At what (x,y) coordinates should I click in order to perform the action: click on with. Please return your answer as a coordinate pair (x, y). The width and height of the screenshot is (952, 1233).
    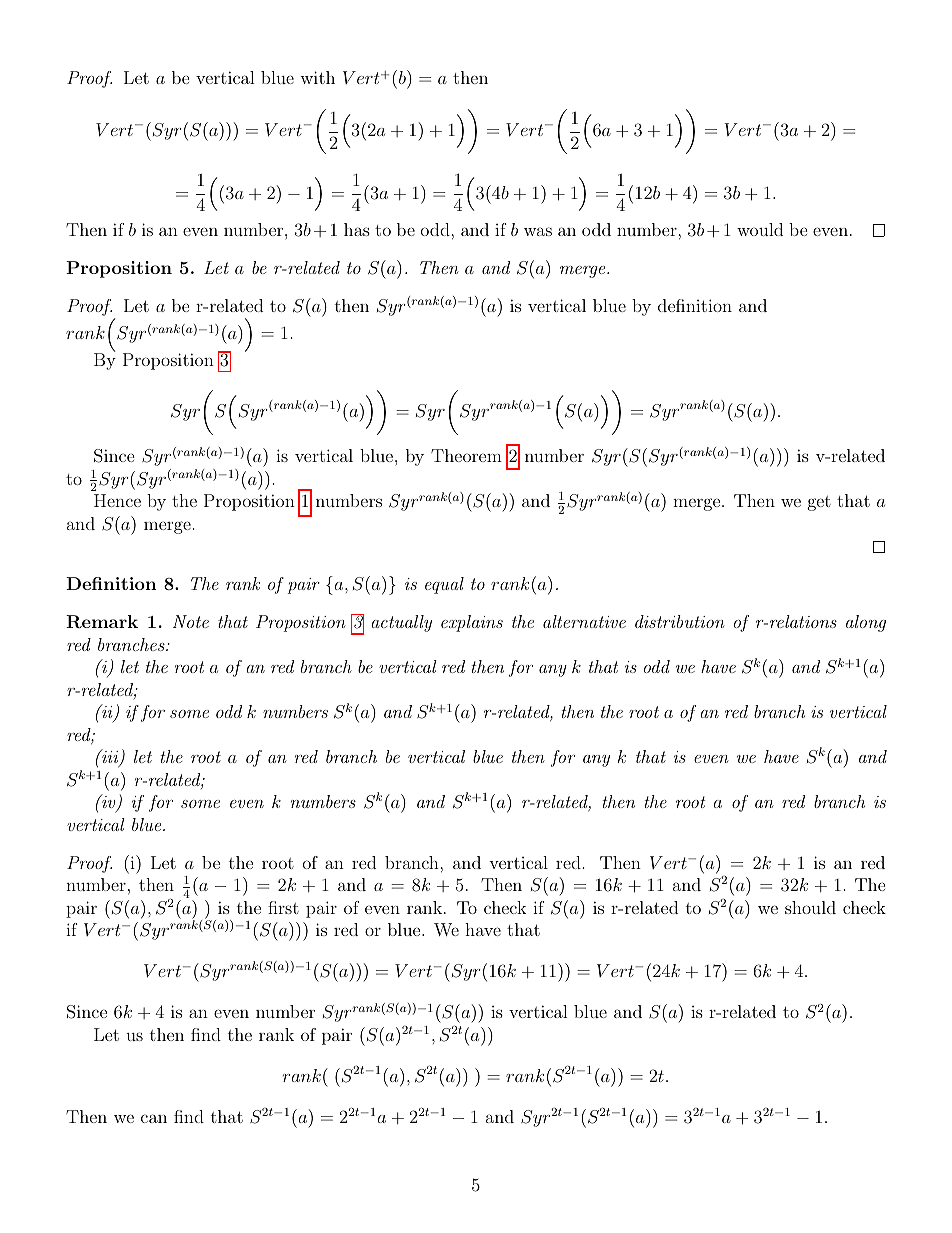
    Looking at the image, I should click on (317, 77).
